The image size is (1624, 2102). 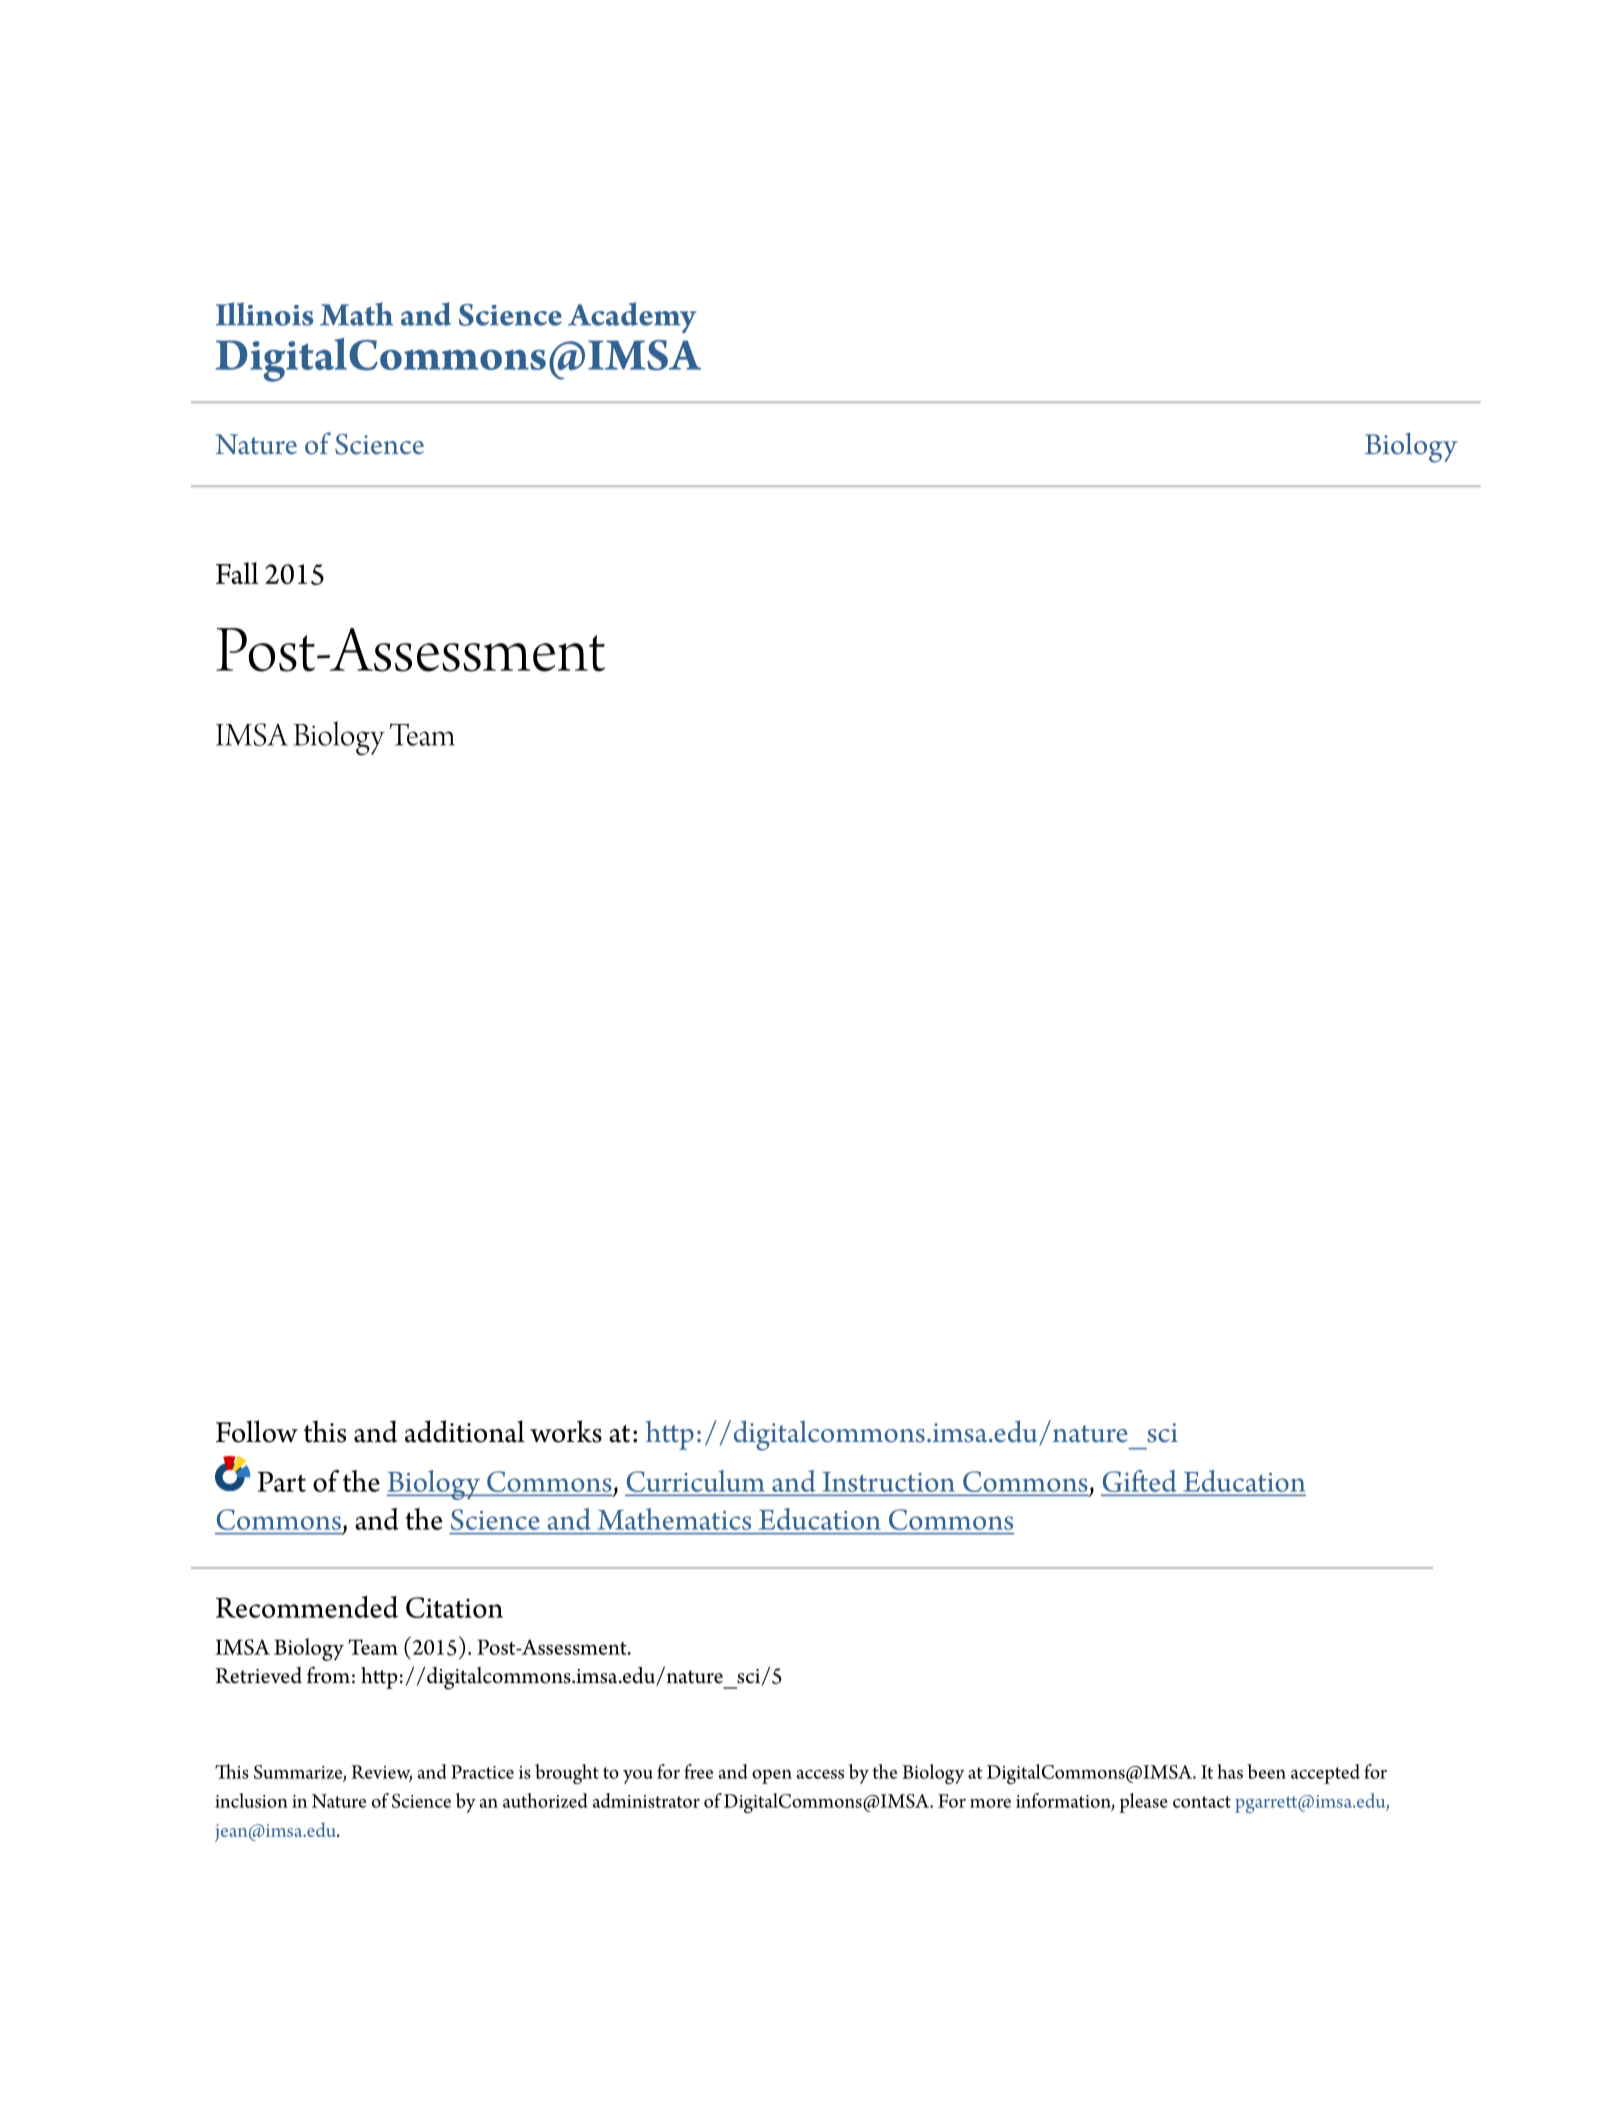 I want to click on has, so click(x=1230, y=1771).
